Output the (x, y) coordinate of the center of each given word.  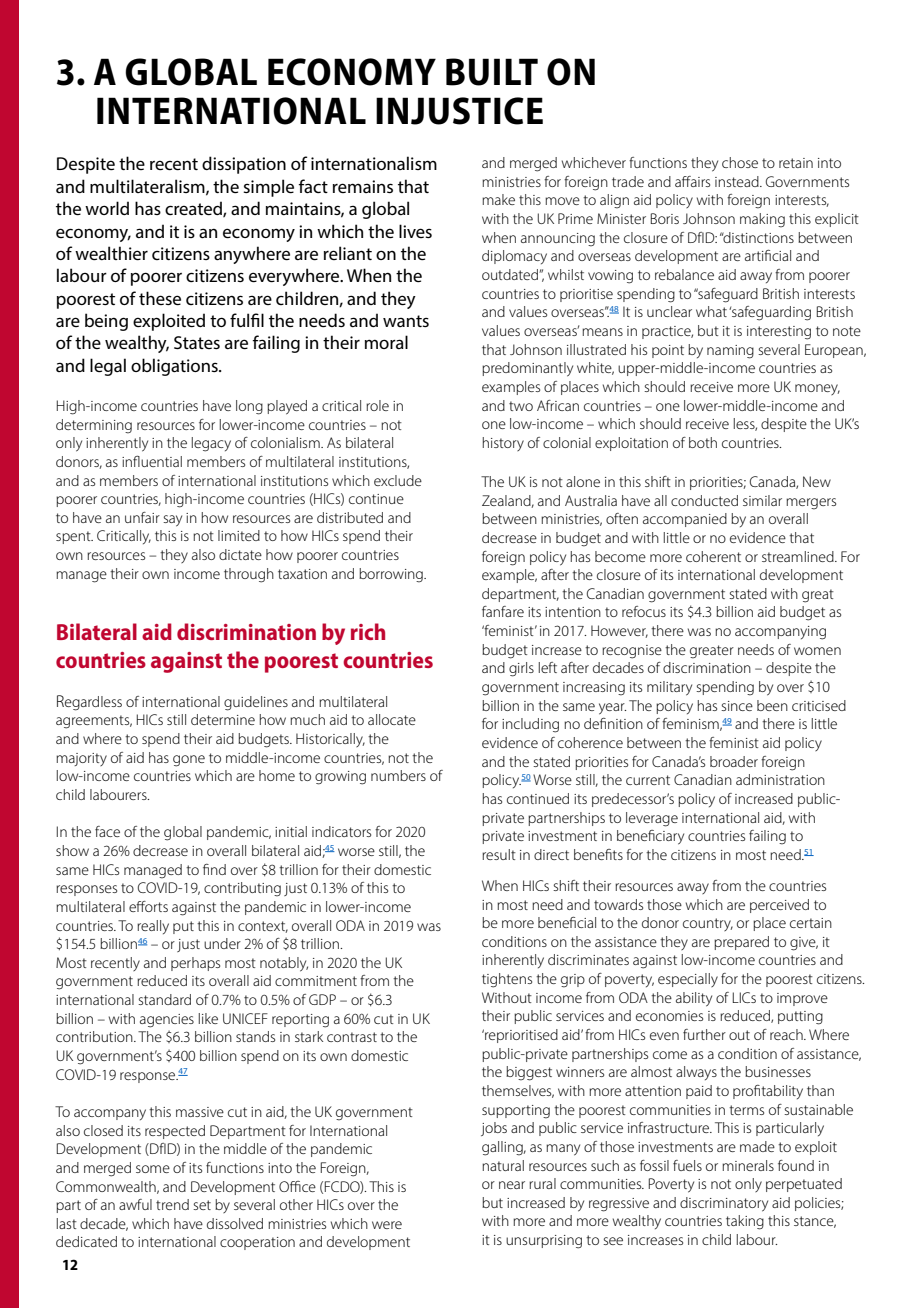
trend (172, 1204)
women (817, 651)
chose (740, 162)
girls (521, 669)
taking (745, 1222)
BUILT (492, 72)
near (512, 1185)
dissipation (244, 165)
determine (223, 719)
